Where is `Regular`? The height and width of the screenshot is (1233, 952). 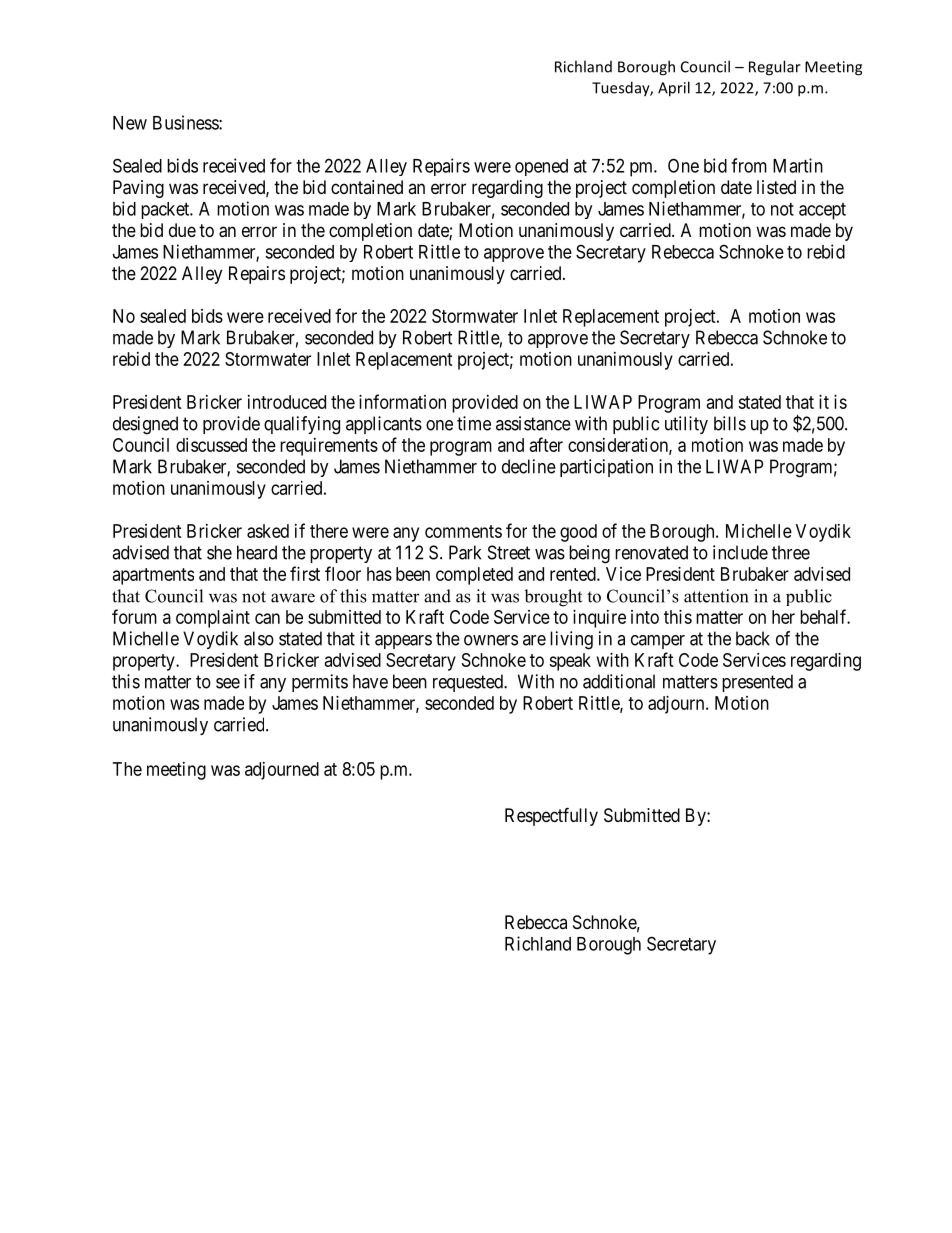 Regular is located at coordinates (775, 68).
